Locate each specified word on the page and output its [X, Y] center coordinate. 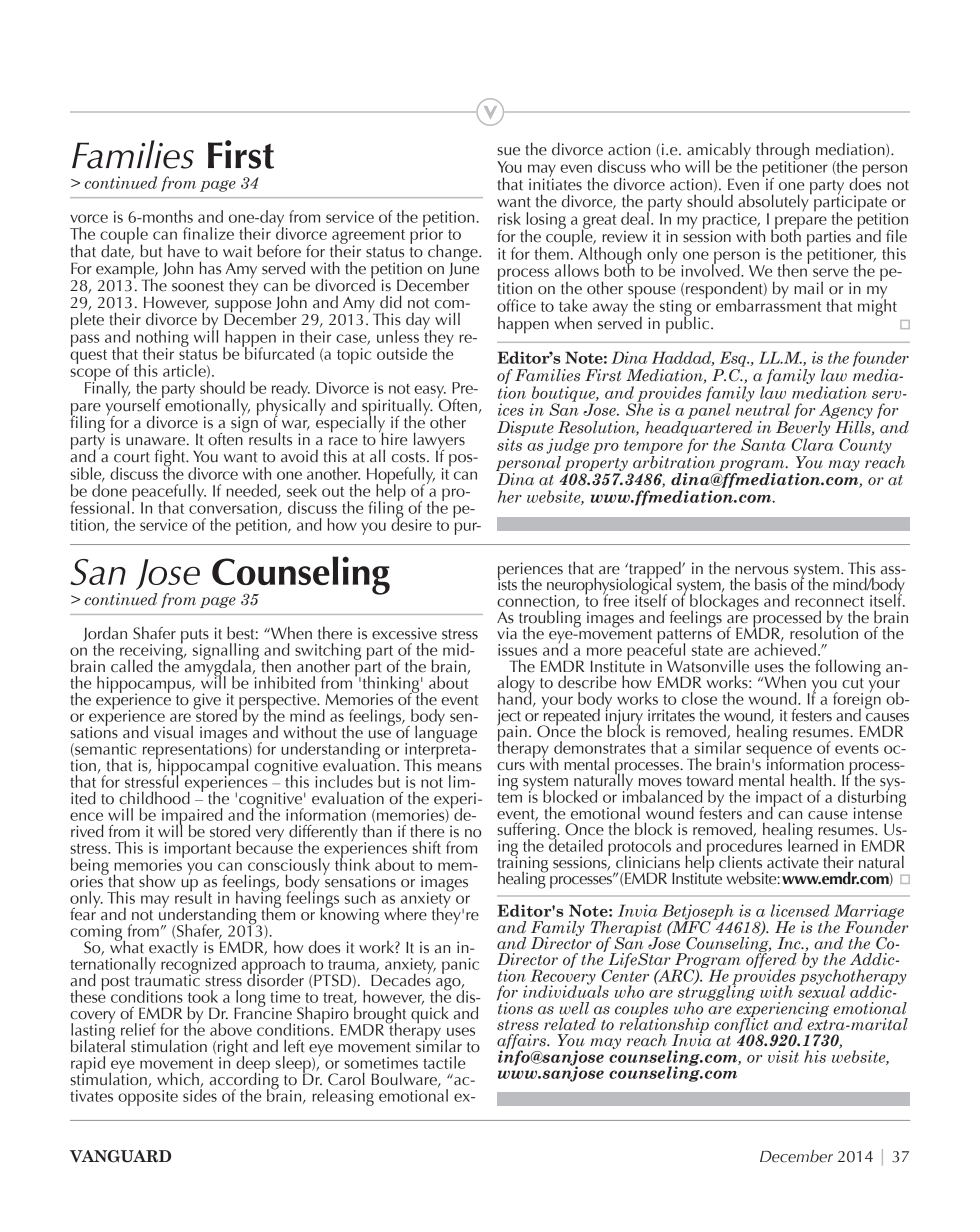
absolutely [774, 203]
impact [779, 800]
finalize [208, 233]
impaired [192, 817]
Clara [812, 444]
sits [509, 444]
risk [509, 218]
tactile [444, 1062]
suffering [527, 831]
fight [171, 459]
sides [200, 1094]
